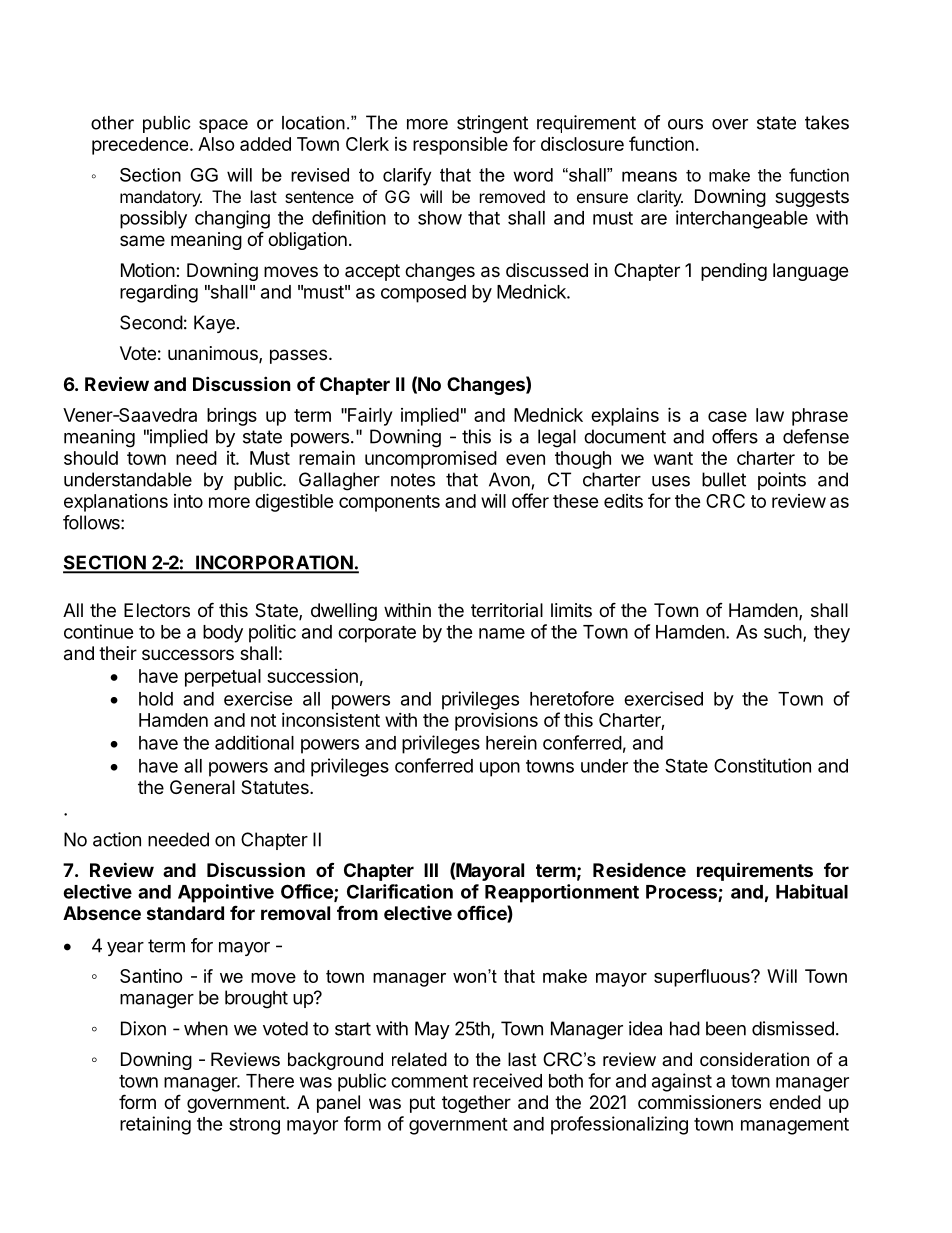  I want to click on Constitution, so click(762, 765).
